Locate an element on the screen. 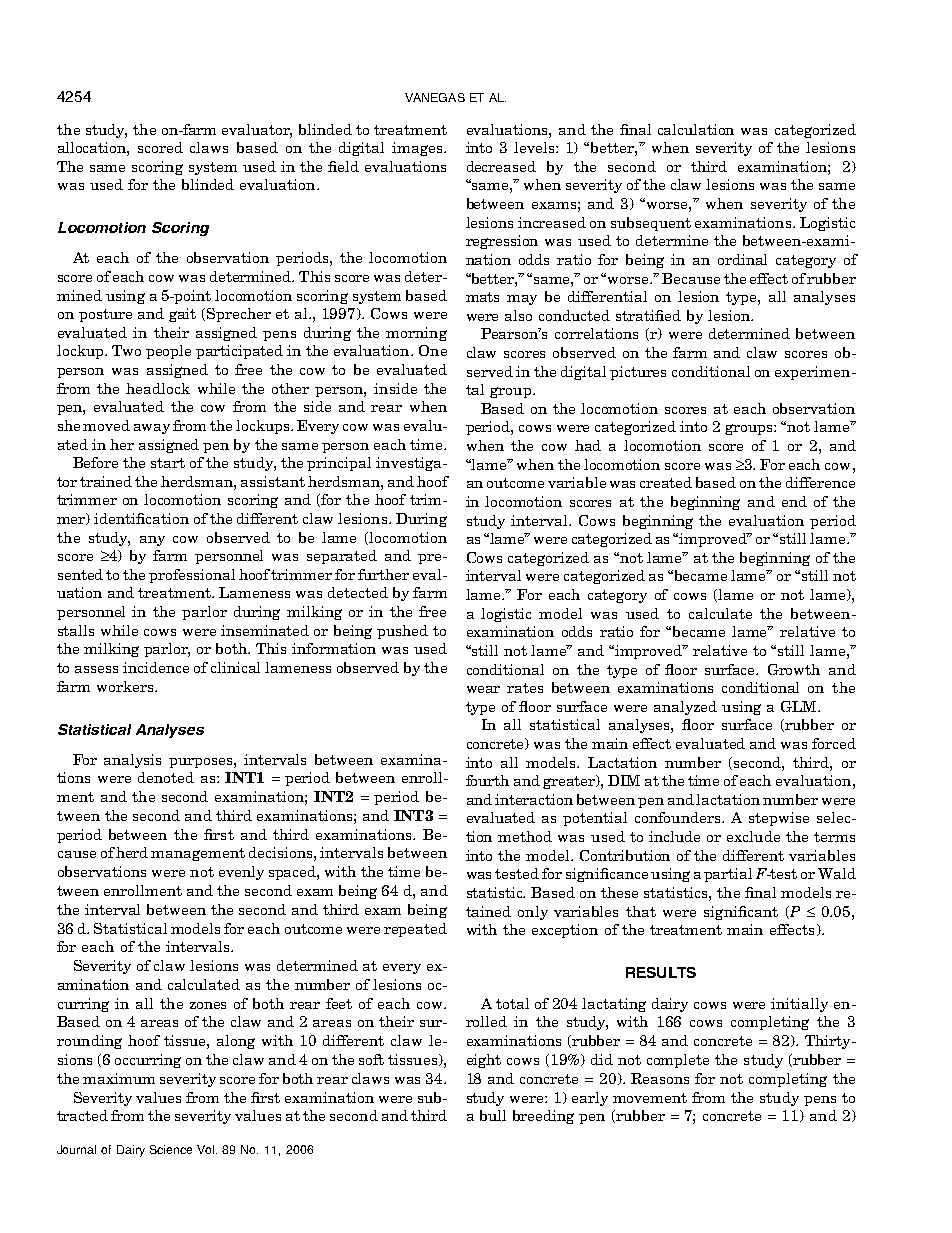 The image size is (952, 1233). end is located at coordinates (794, 501).
